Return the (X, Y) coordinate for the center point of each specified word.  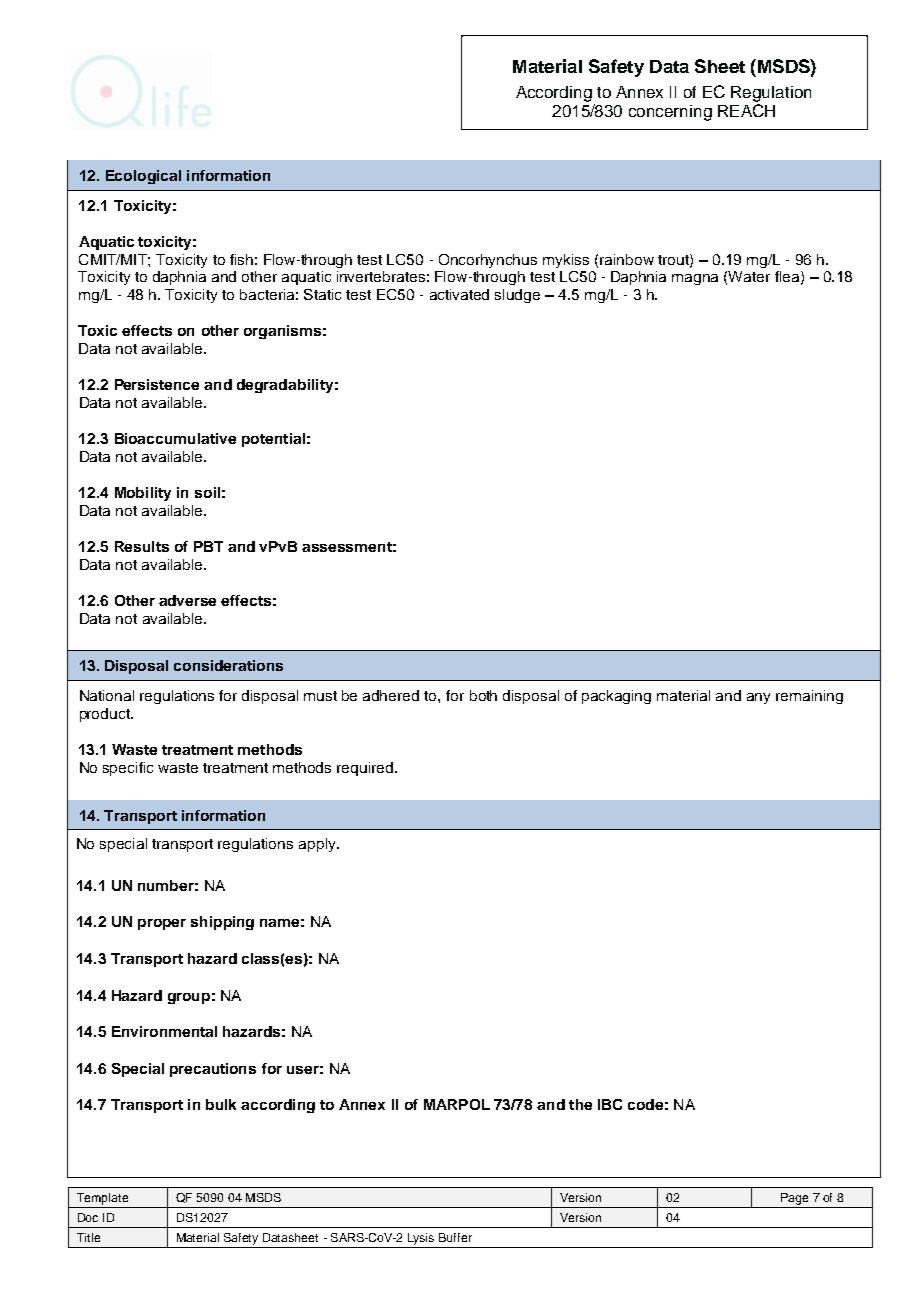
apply (318, 845)
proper (162, 924)
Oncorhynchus (488, 261)
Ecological (143, 177)
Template (103, 1200)
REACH (746, 110)
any (758, 698)
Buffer (455, 1237)
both (483, 695)
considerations (228, 665)
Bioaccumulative (175, 438)
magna (695, 279)
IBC (610, 1104)
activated (459, 294)
